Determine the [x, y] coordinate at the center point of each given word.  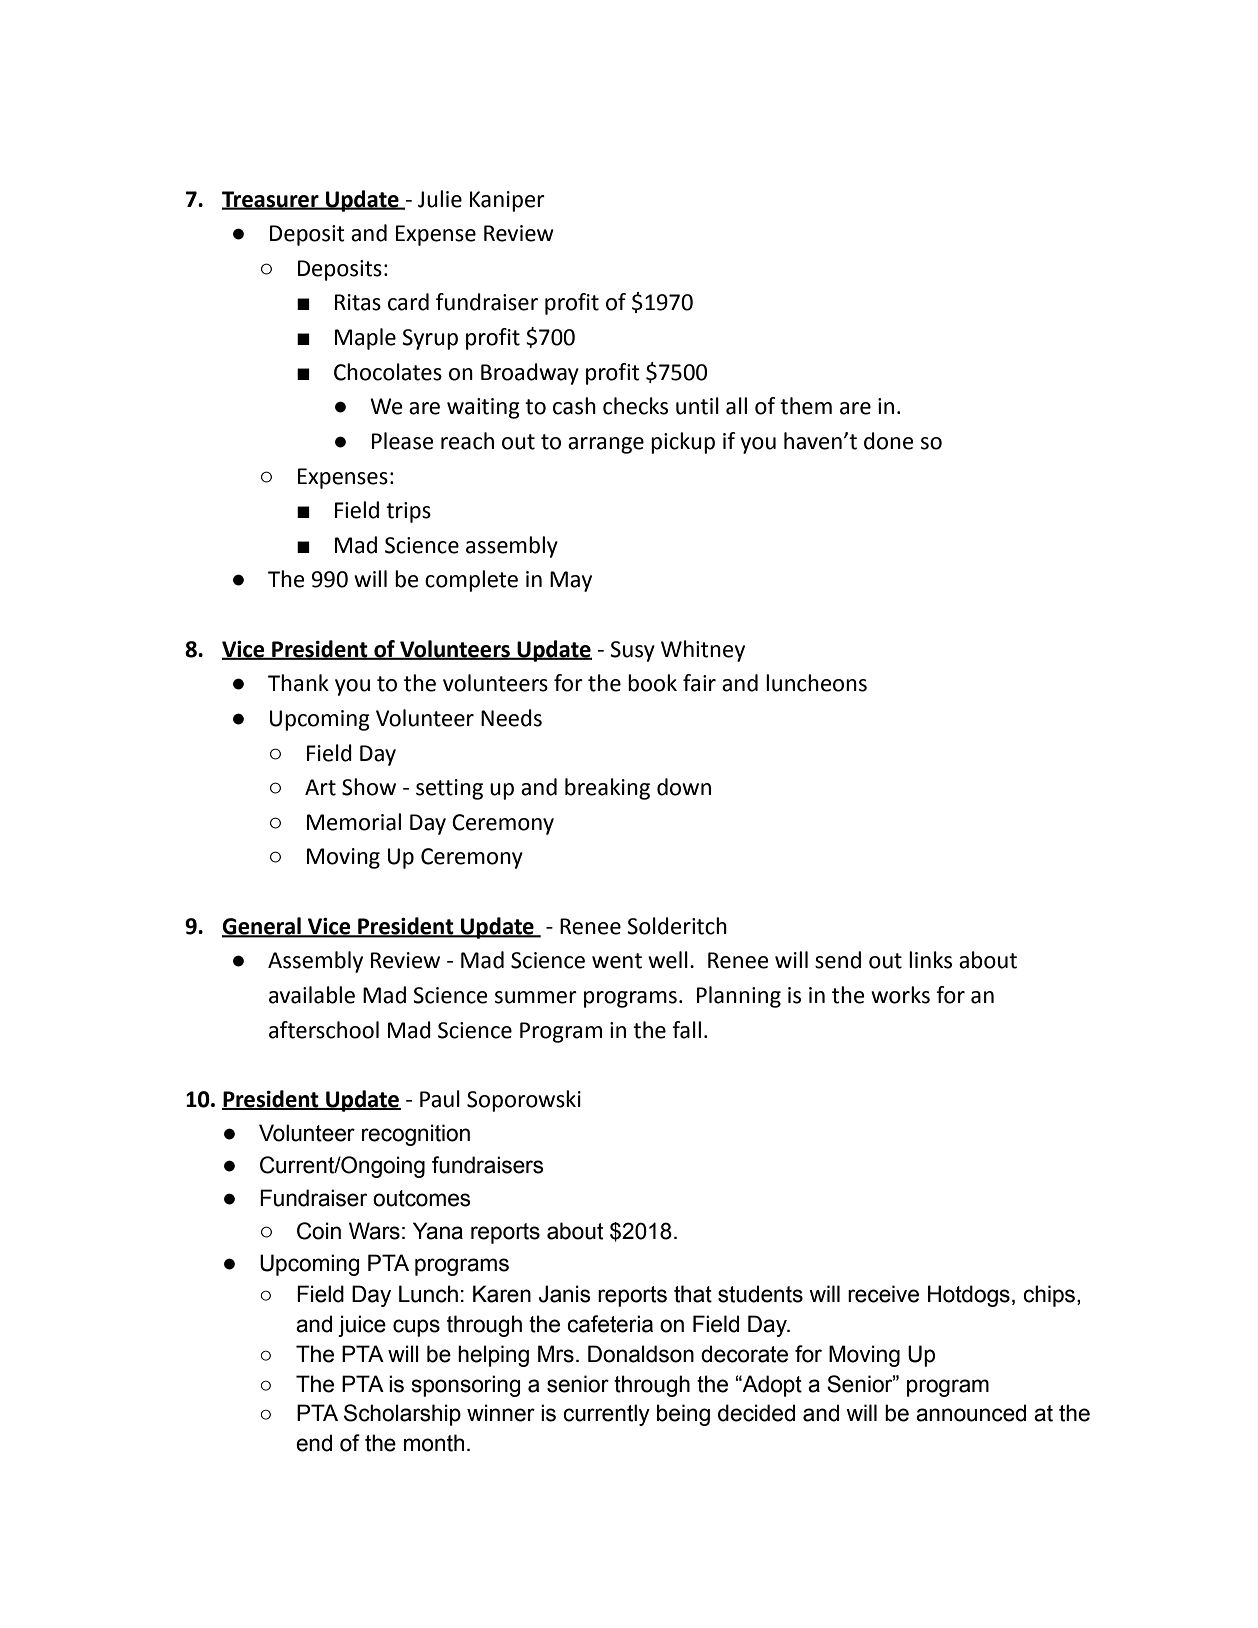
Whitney [703, 651]
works [900, 995]
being [683, 1415]
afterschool [324, 1030]
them [806, 406]
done [889, 441]
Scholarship [402, 1415]
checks [635, 406]
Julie [440, 199]
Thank [298, 683]
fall [686, 1030]
